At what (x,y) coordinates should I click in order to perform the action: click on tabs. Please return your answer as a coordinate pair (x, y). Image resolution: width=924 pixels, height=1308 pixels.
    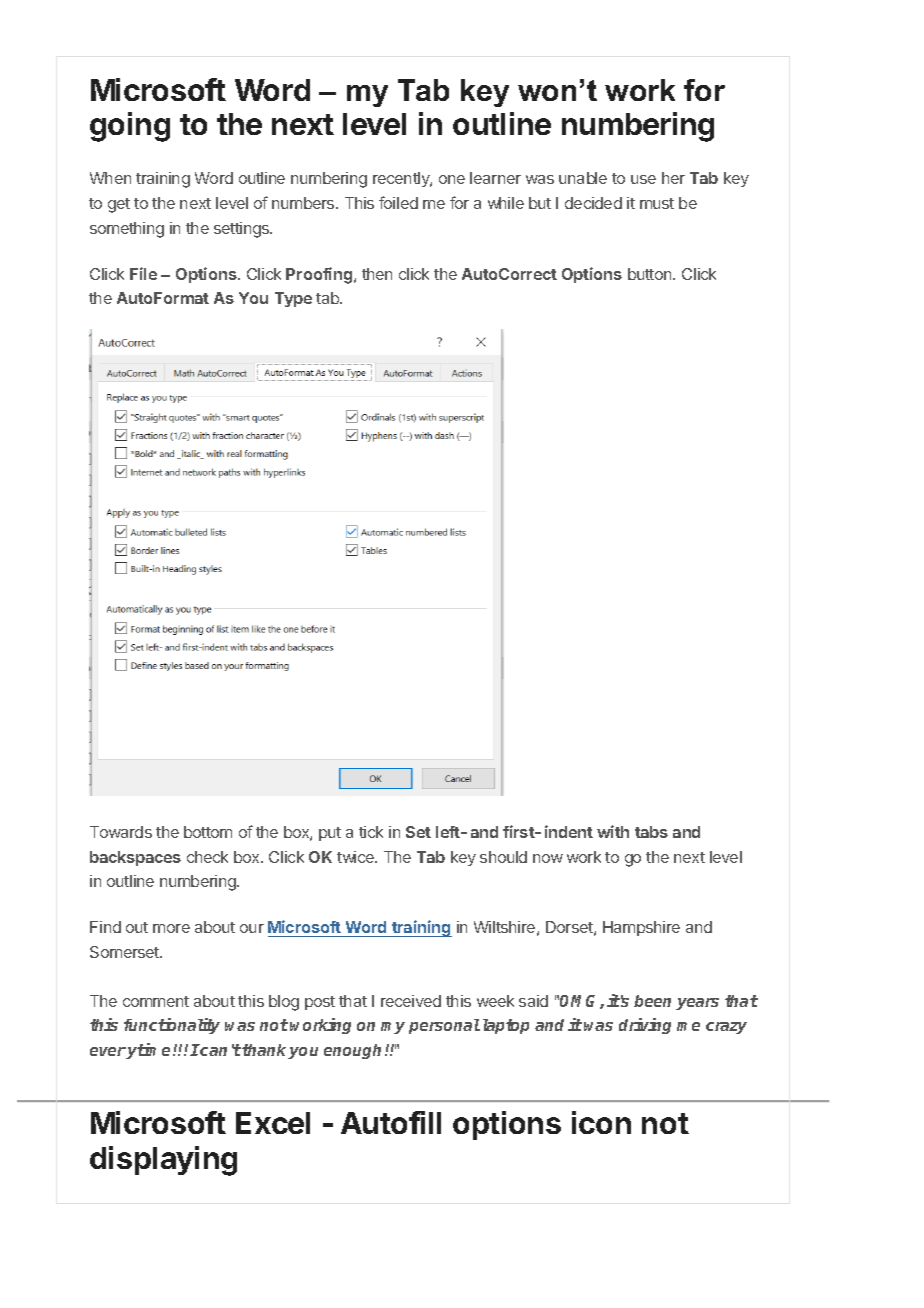
    Looking at the image, I should click on (651, 832).
